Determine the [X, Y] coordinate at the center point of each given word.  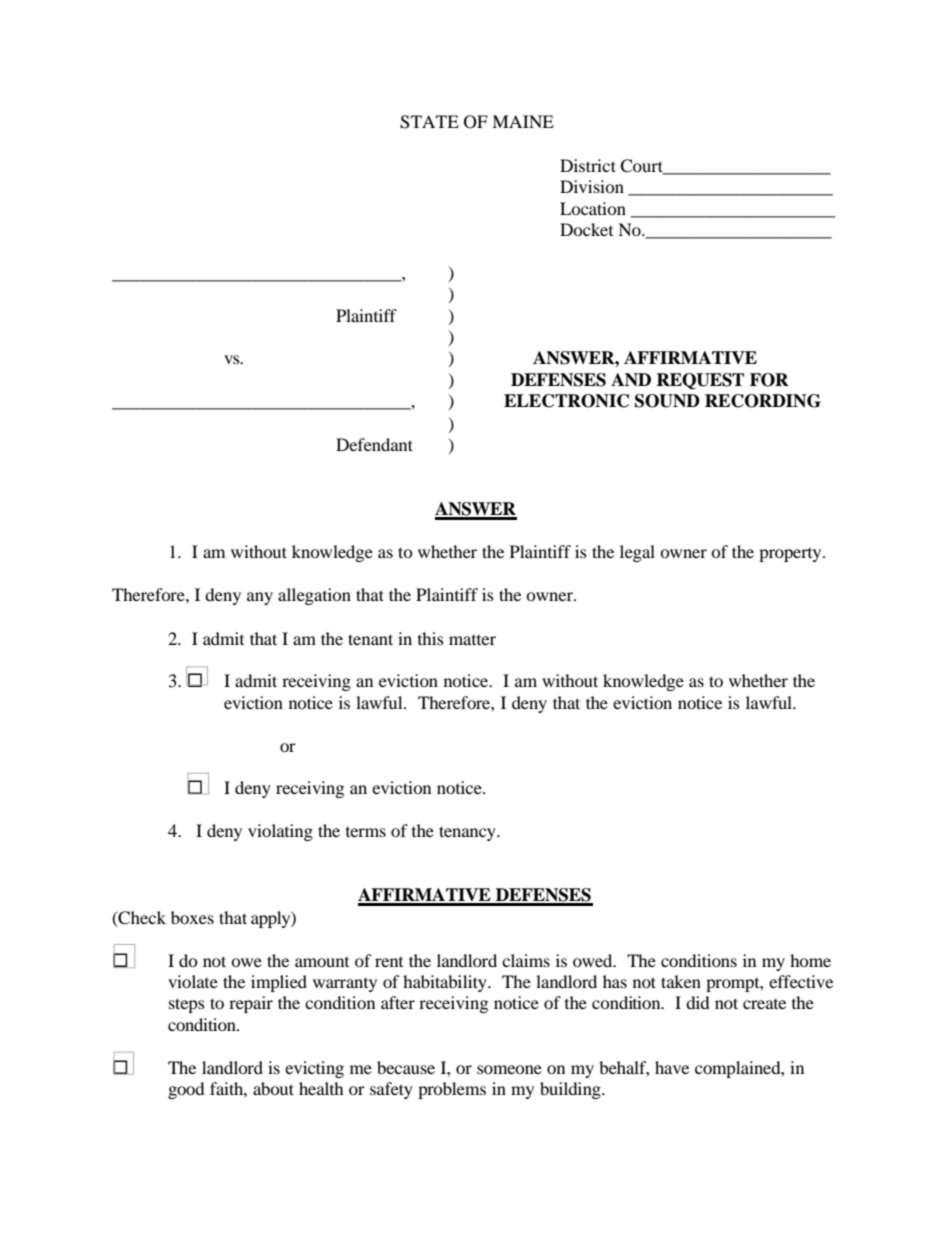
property [791, 555]
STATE [429, 122]
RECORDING [763, 401]
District [588, 165]
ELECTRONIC [566, 401]
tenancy [468, 833]
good [186, 1090]
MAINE [523, 121]
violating [280, 832]
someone [509, 1069]
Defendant [374, 444]
